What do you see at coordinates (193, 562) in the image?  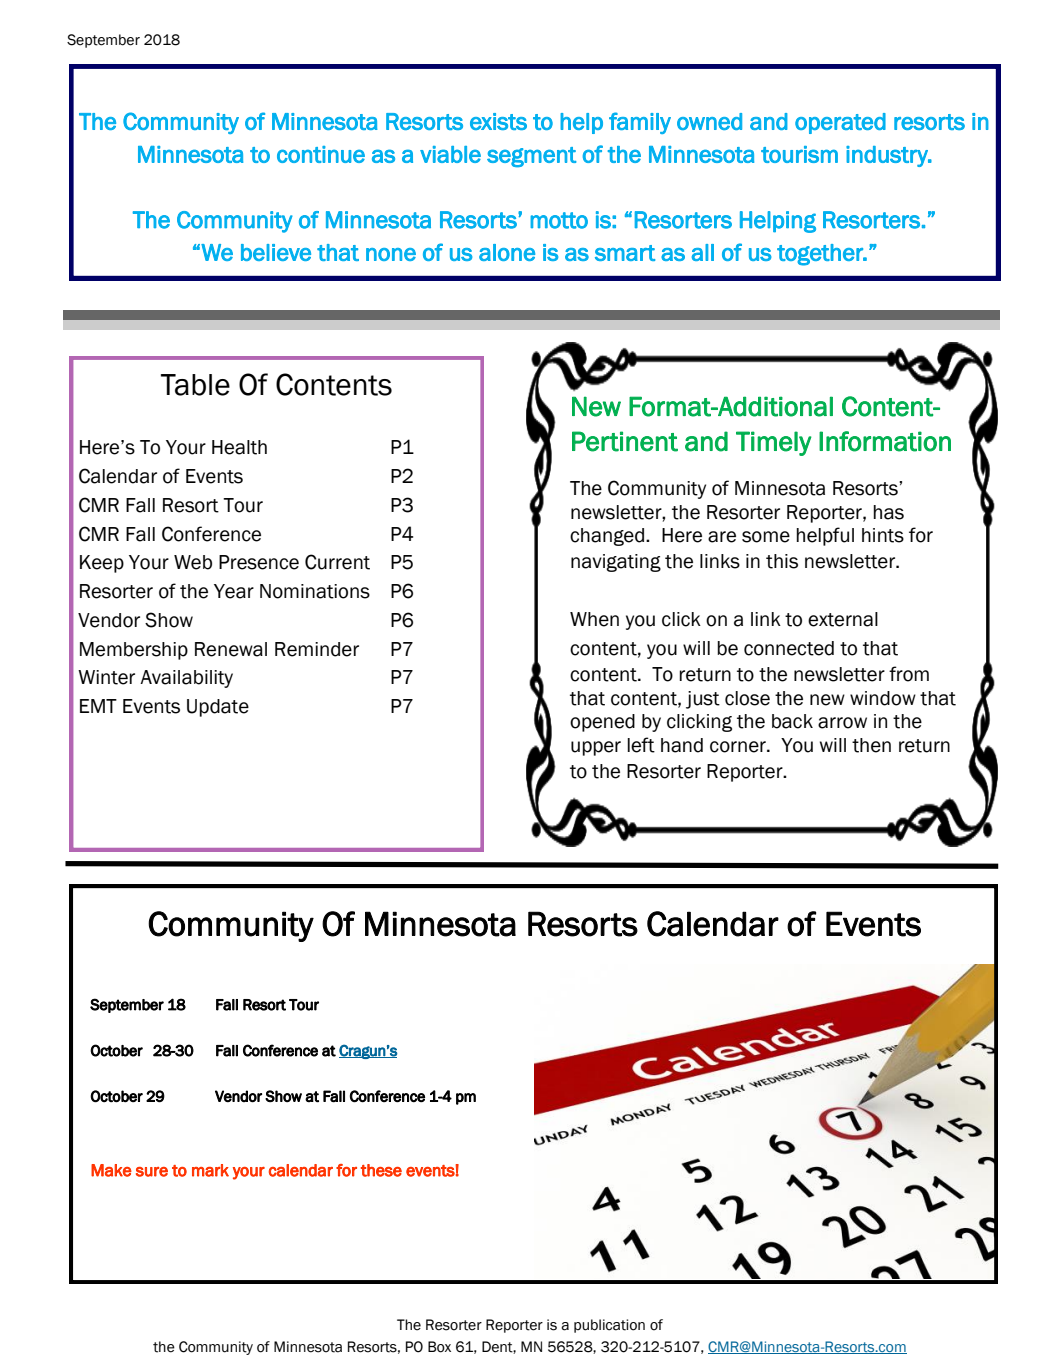 I see `Web` at bounding box center [193, 562].
